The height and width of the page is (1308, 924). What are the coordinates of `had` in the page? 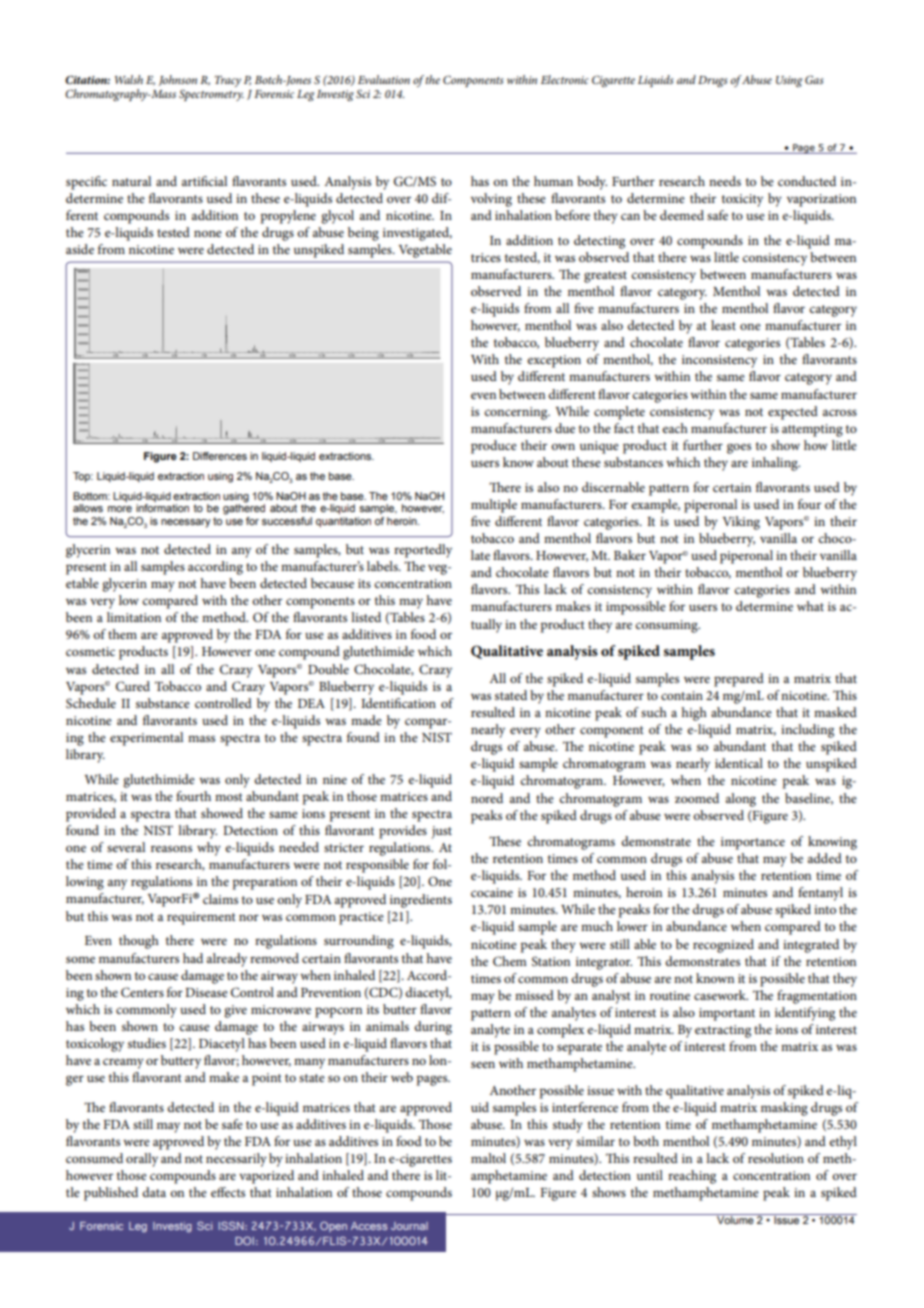 It's located at (193, 958).
